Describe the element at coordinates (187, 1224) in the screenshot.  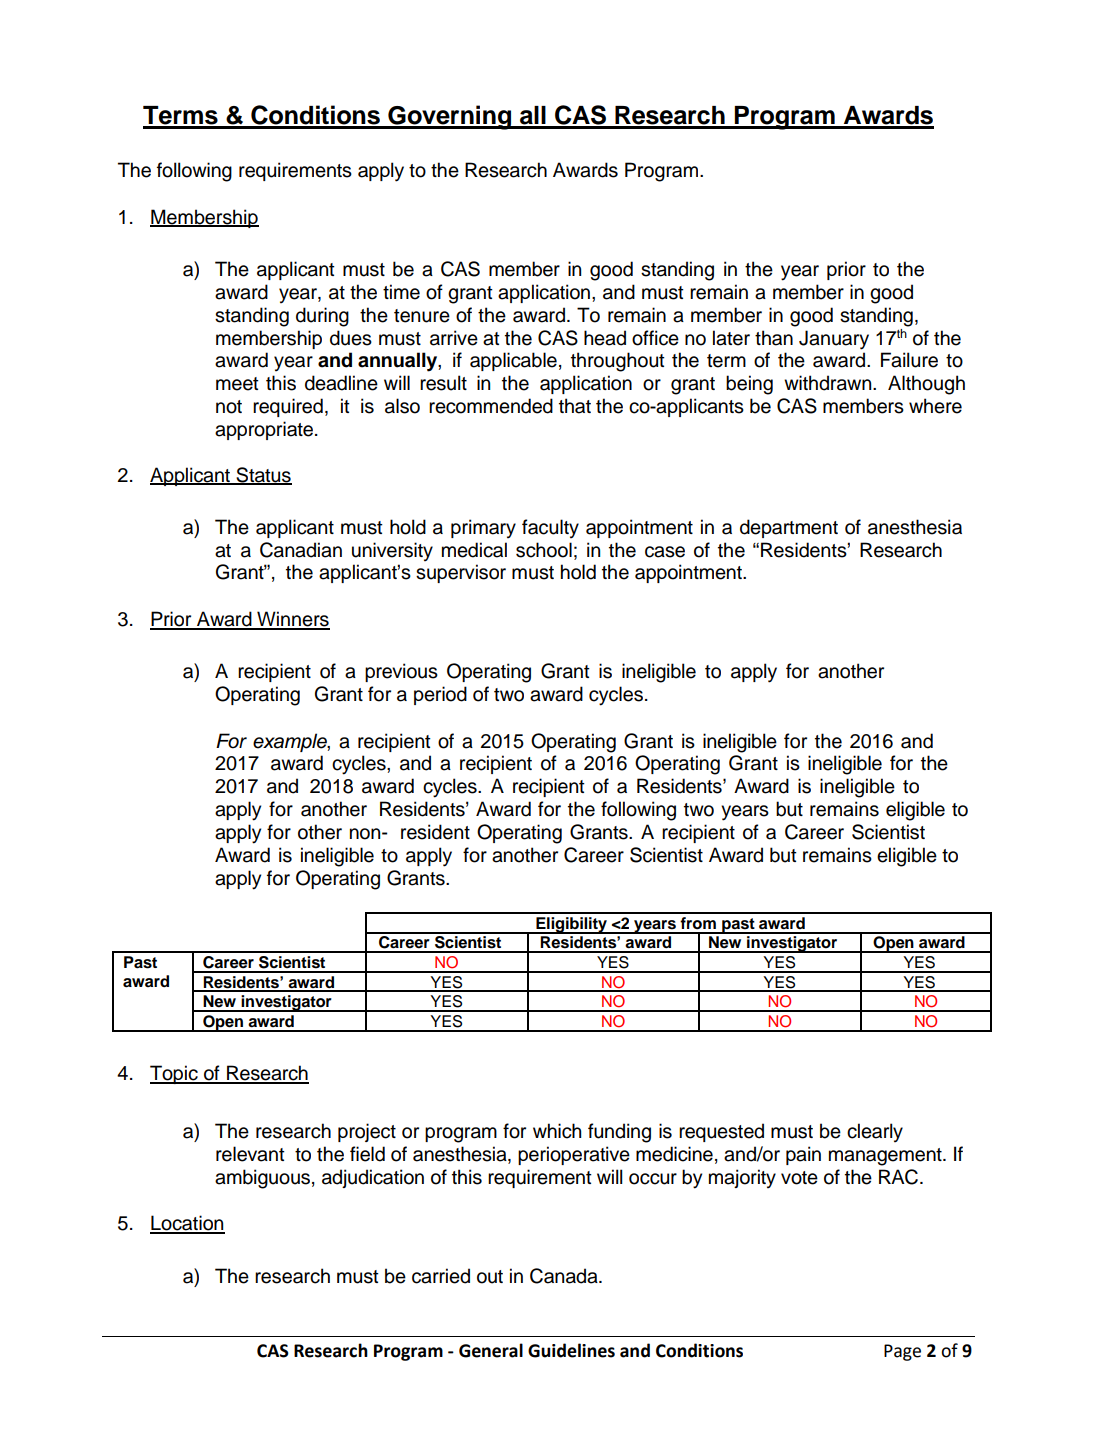
I see `Location` at that location.
